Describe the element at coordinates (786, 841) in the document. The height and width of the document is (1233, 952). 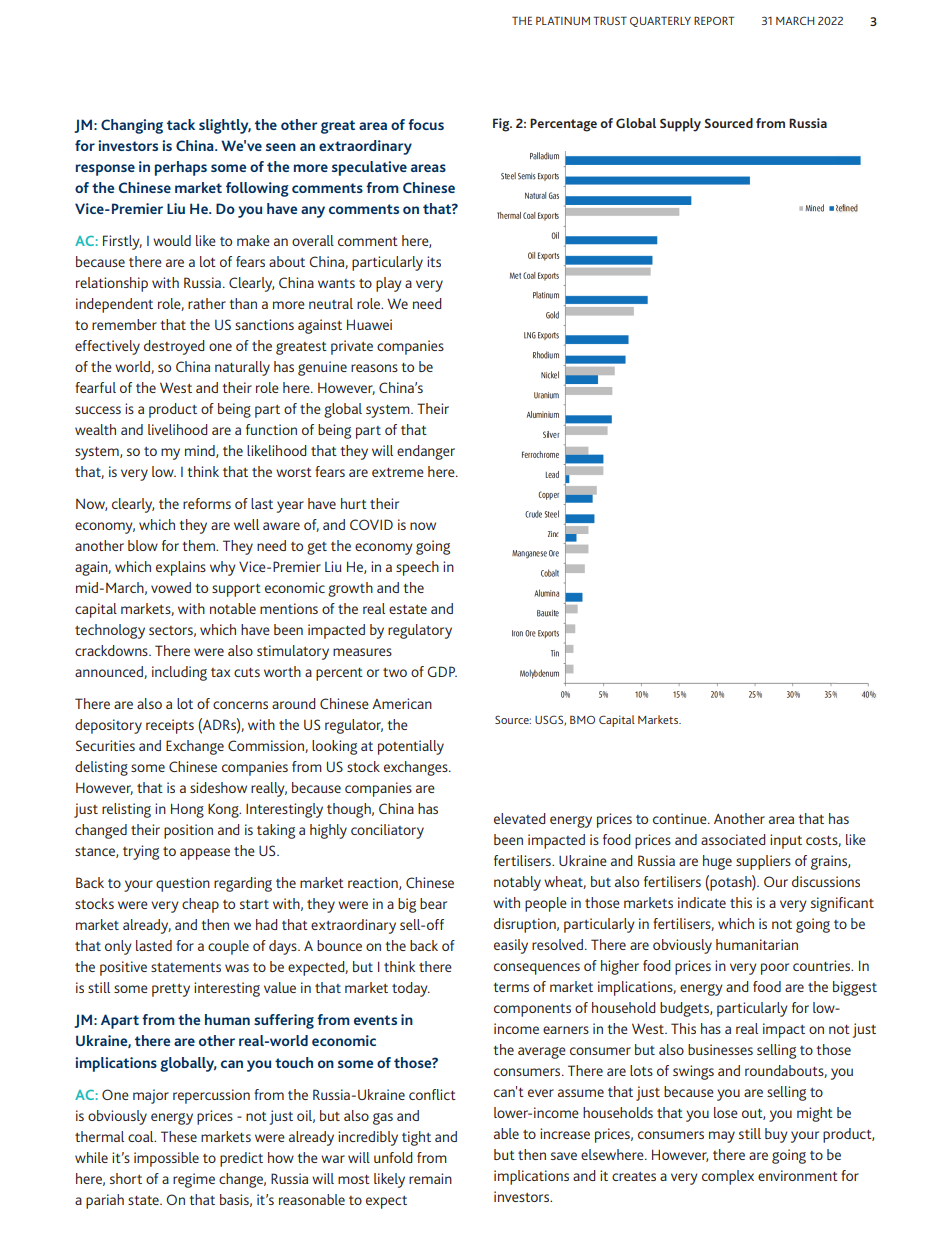
I see `input` at that location.
